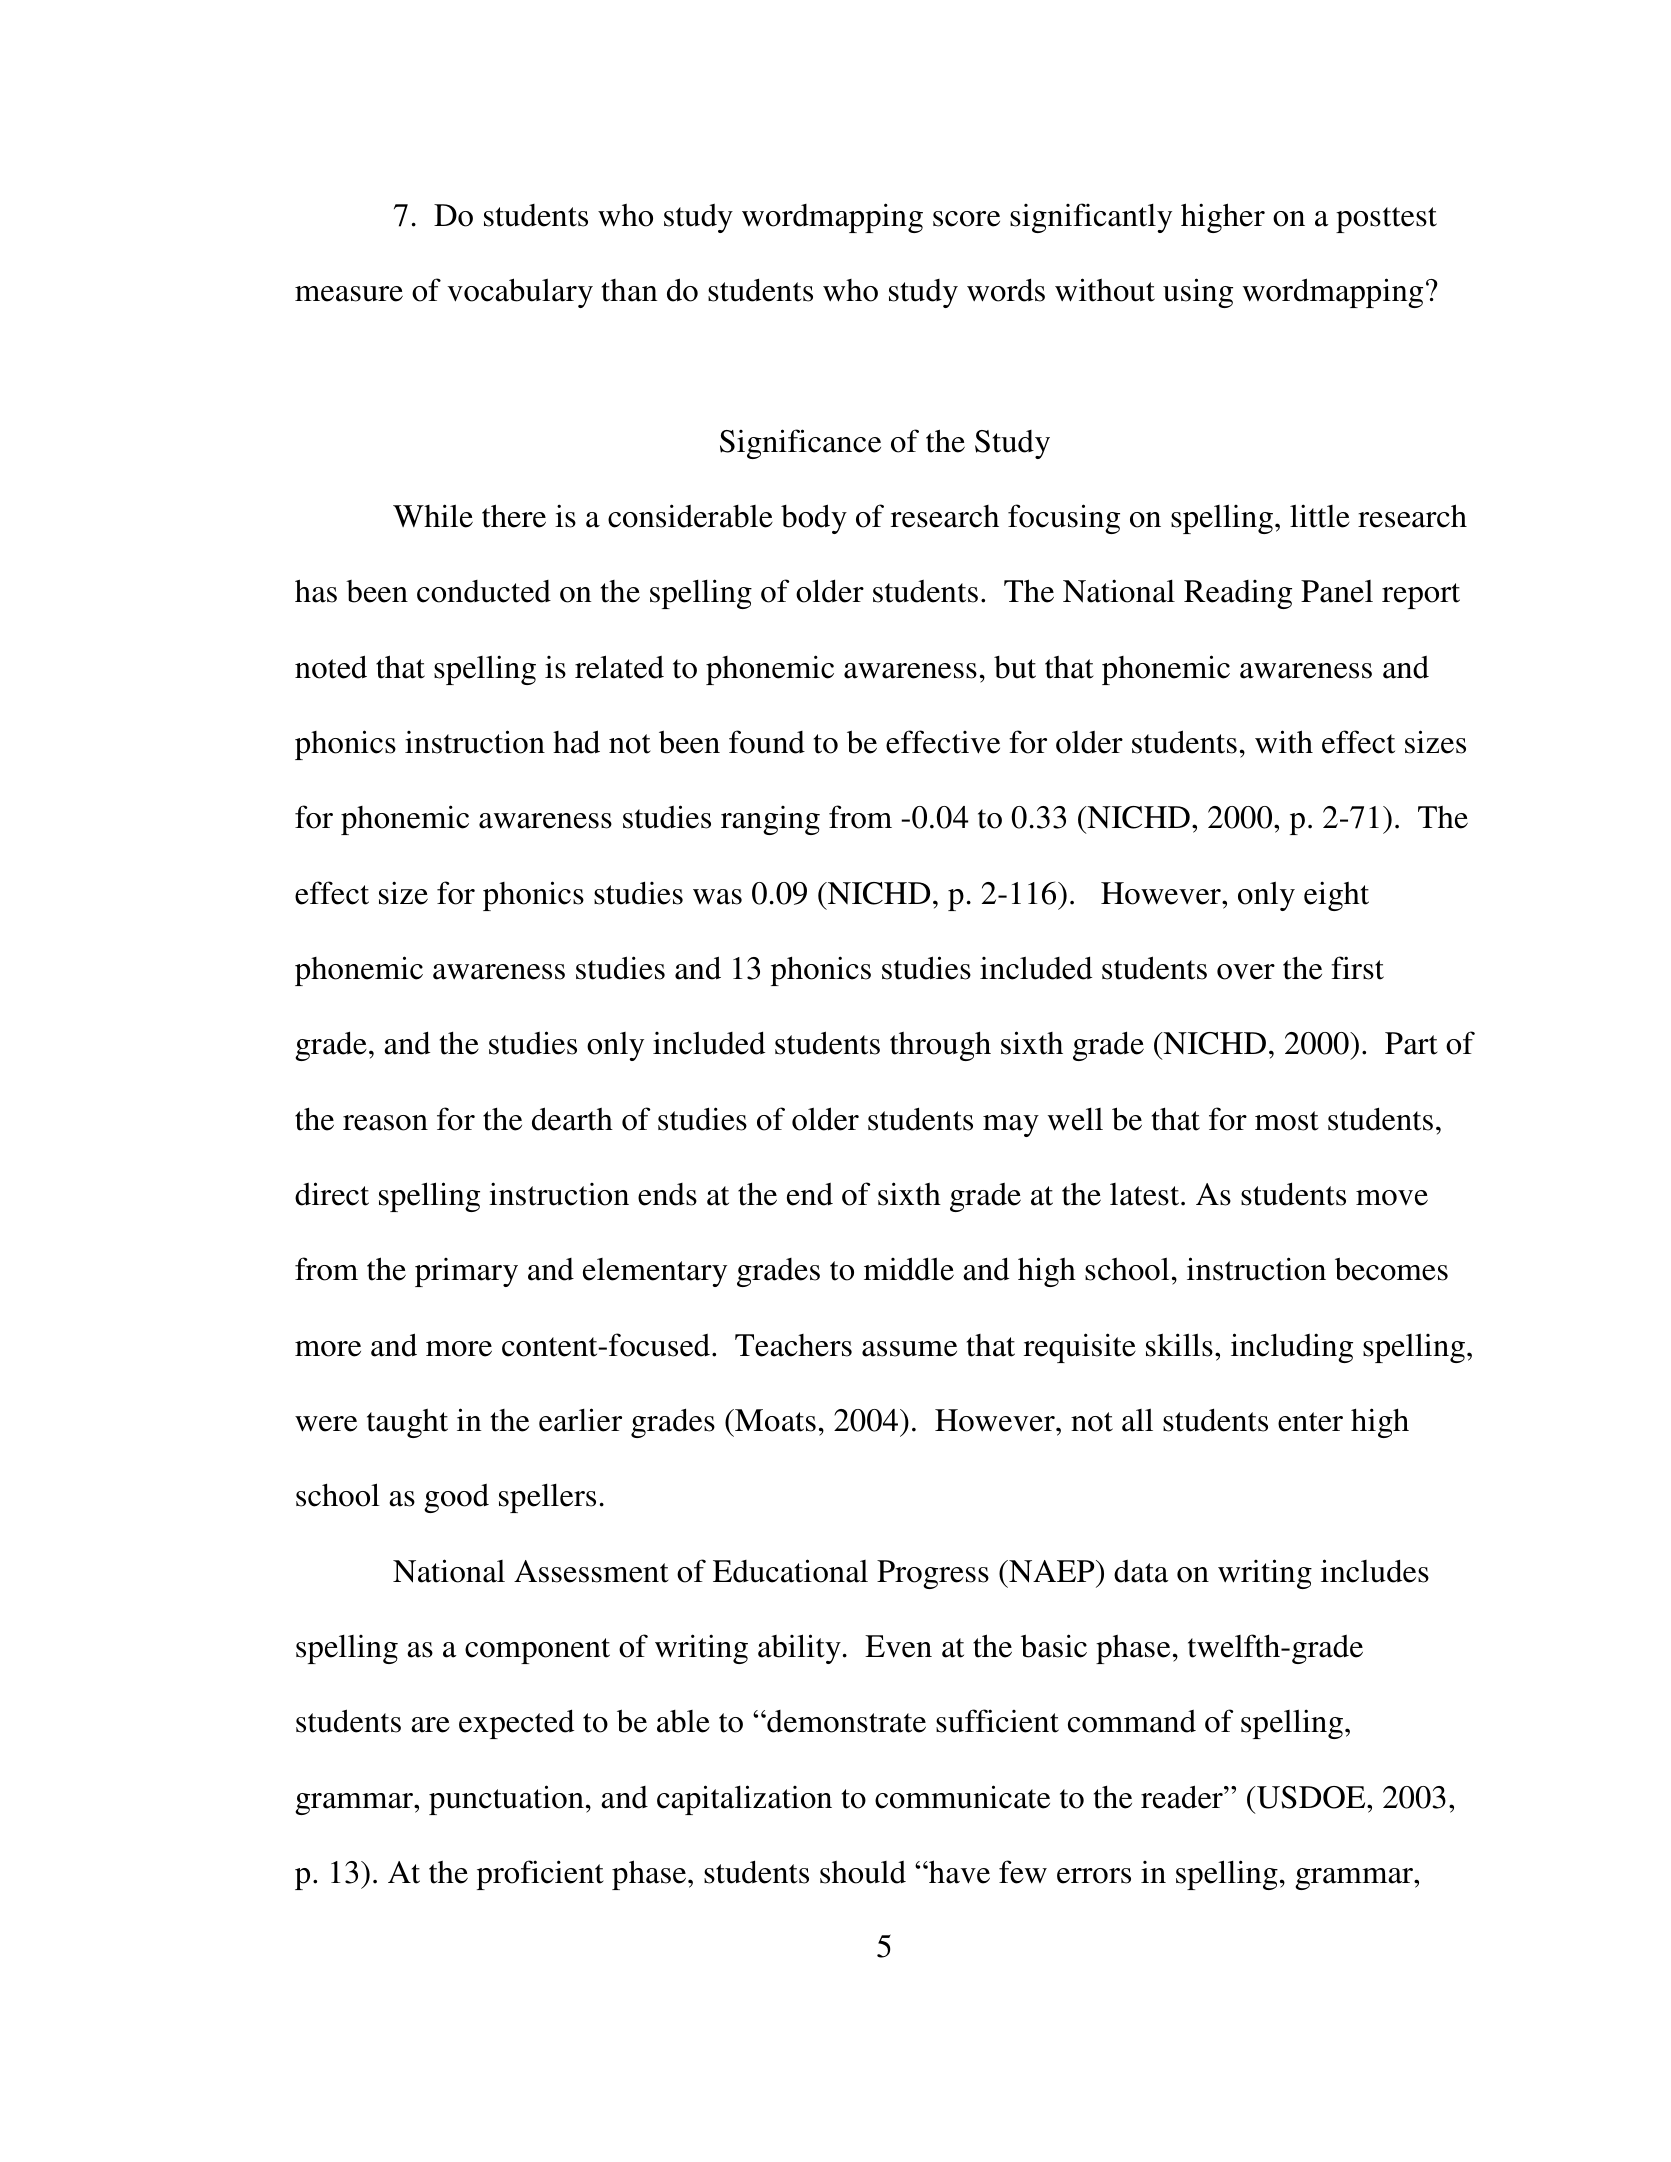 The height and width of the screenshot is (2162, 1671). Describe the element at coordinates (940, 1046) in the screenshot. I see `through` at that location.
